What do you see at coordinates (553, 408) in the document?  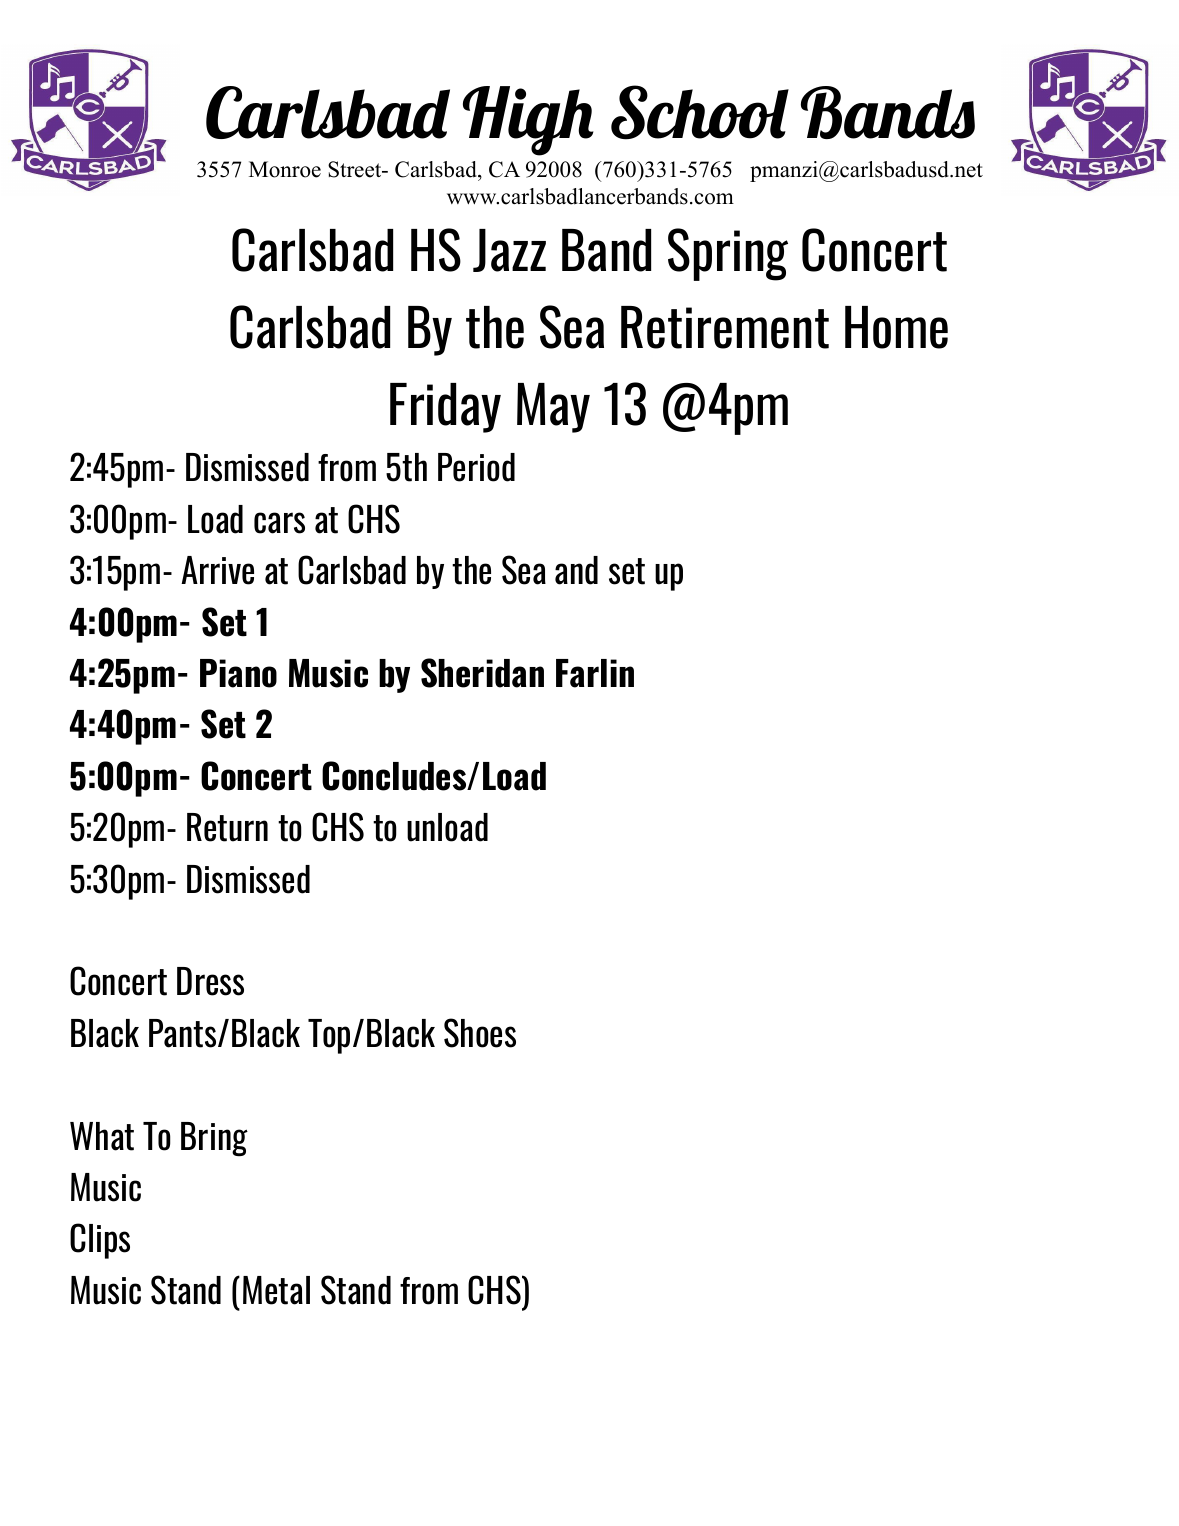 I see `May` at bounding box center [553, 408].
